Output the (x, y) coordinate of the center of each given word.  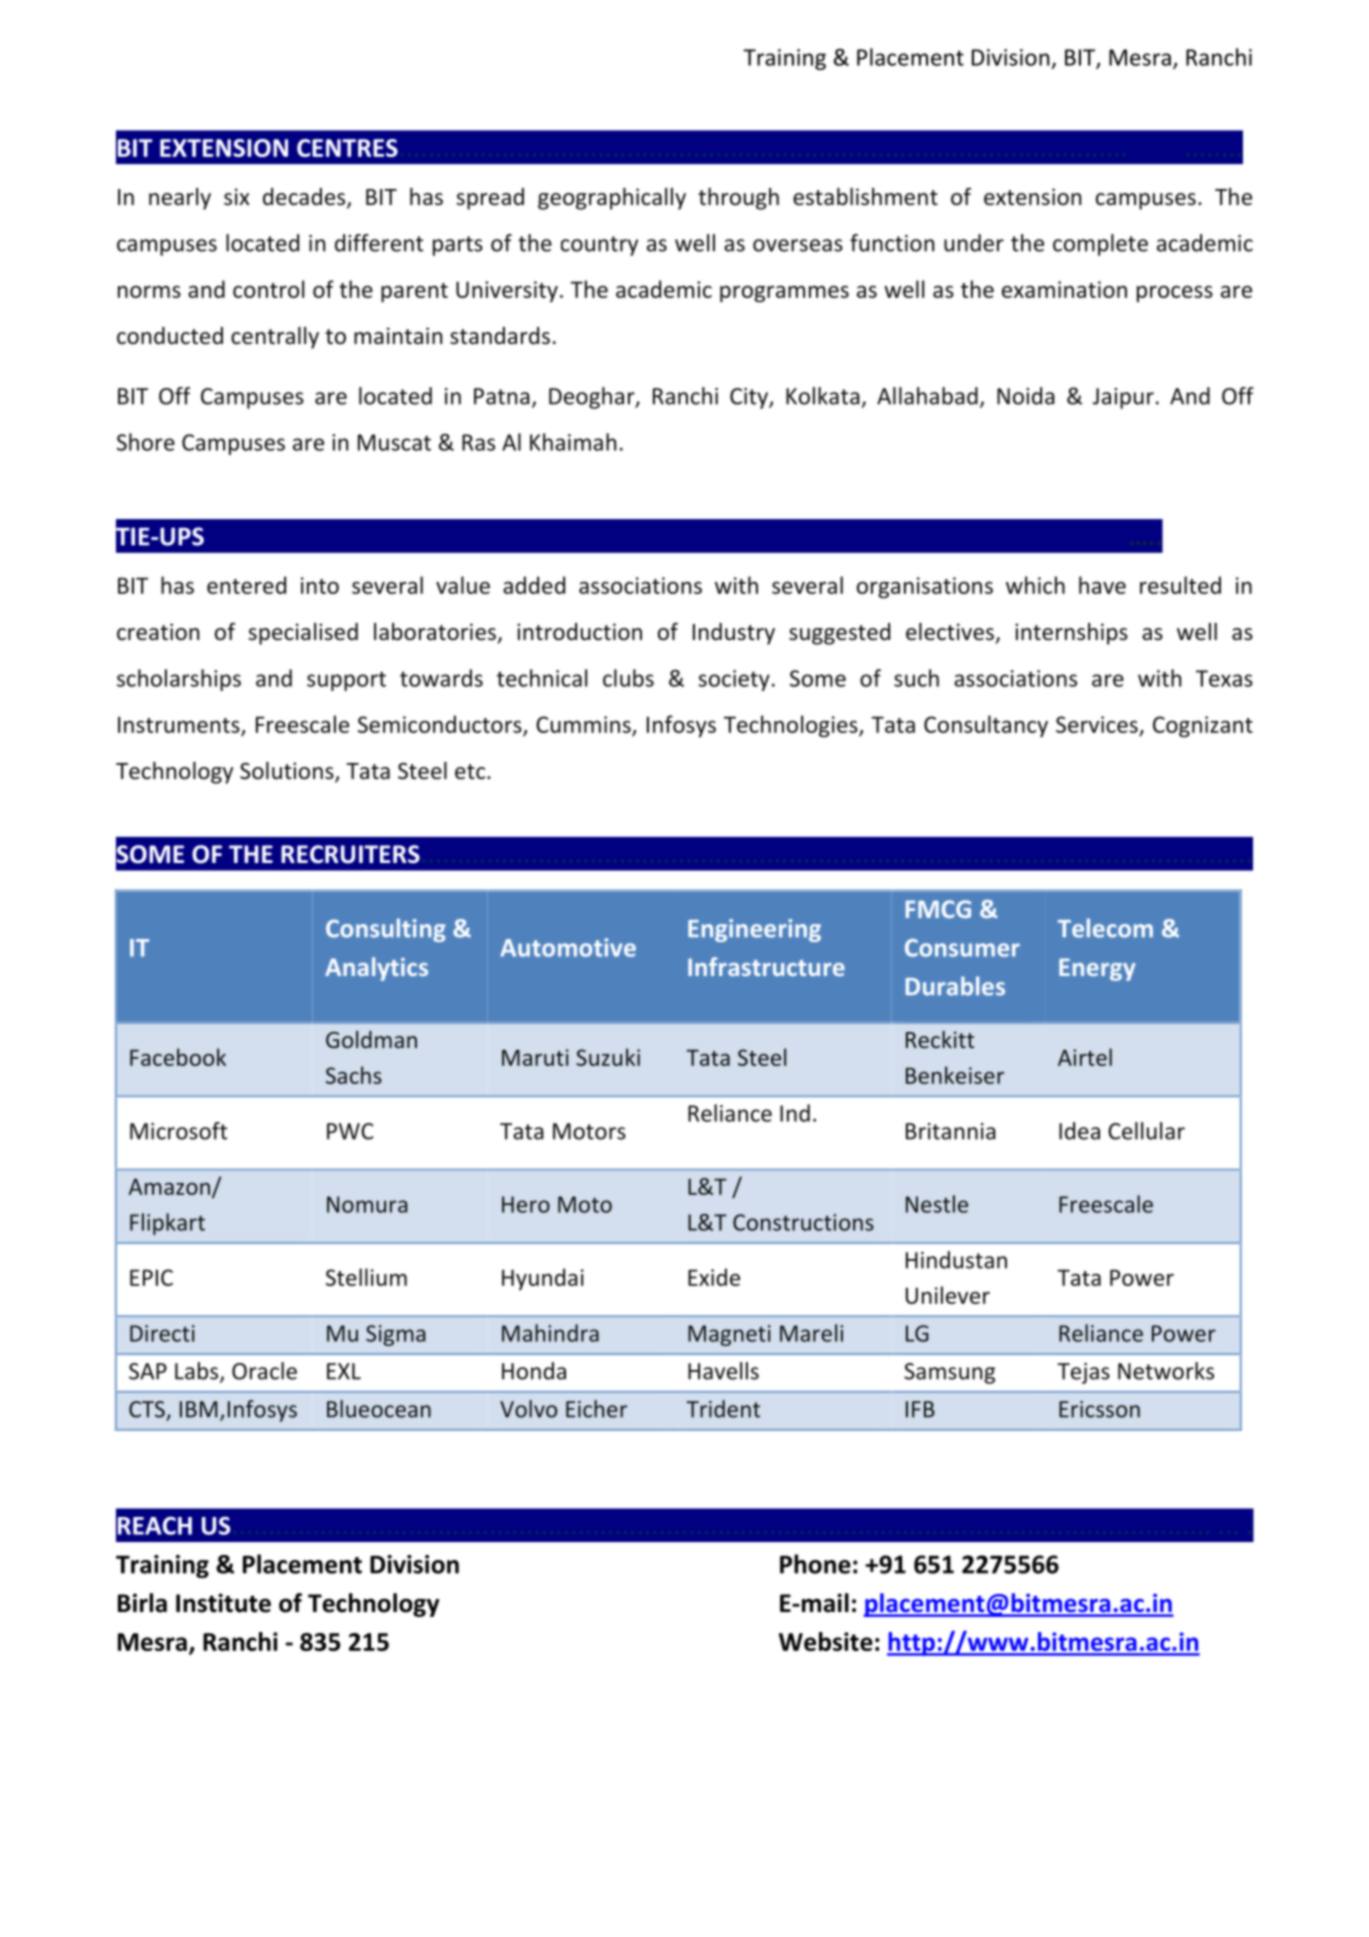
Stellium (366, 1277)
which (1035, 585)
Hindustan (956, 1260)
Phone (815, 1564)
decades (305, 198)
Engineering (754, 930)
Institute (223, 1603)
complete (1100, 245)
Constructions (803, 1222)
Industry (734, 634)
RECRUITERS (350, 854)
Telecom (1105, 928)
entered (246, 585)
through (738, 199)
